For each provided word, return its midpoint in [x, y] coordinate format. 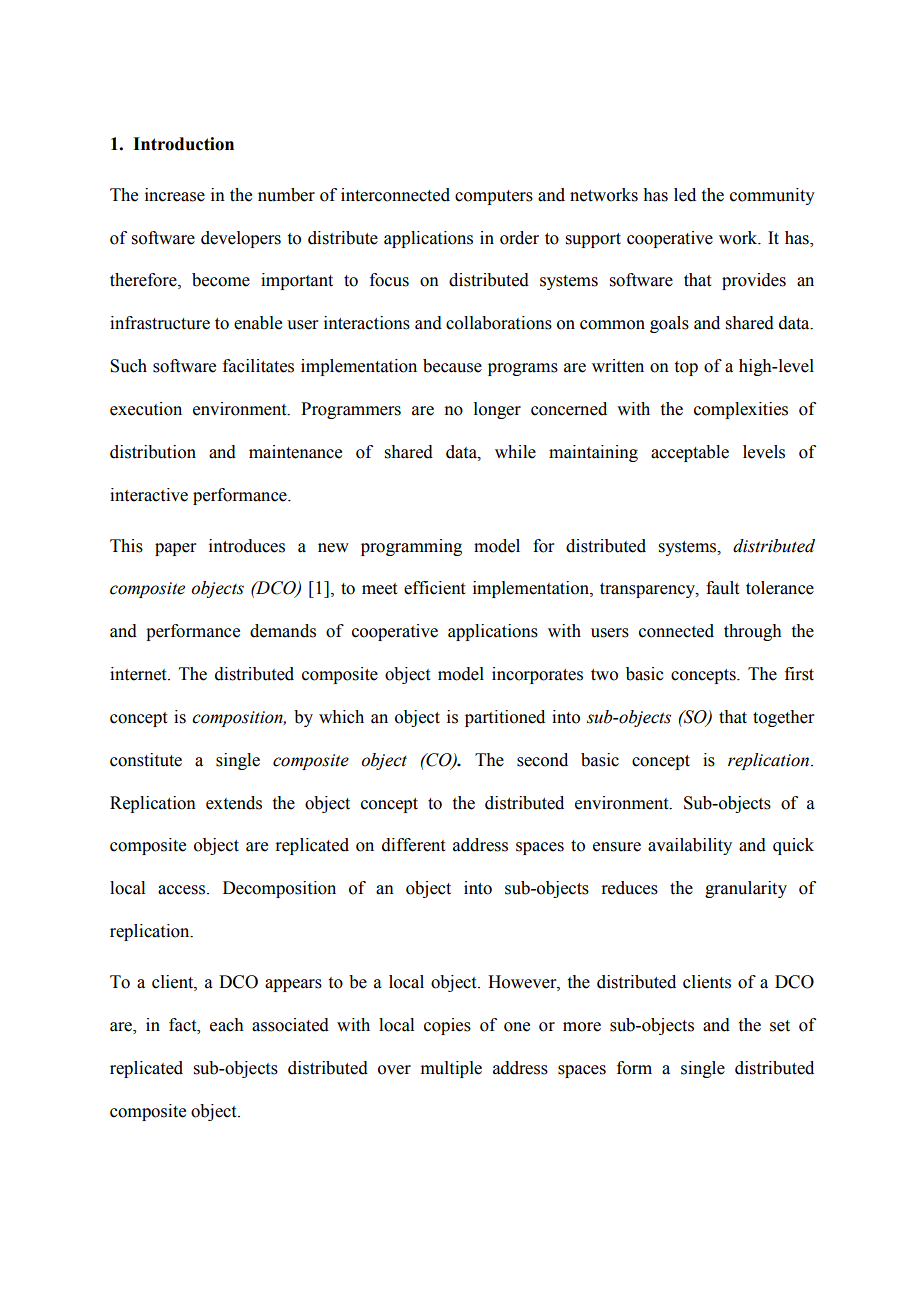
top [686, 368]
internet [139, 674]
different [413, 845]
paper [176, 549]
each [227, 1025]
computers [494, 197]
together [784, 718]
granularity [746, 889]
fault [722, 588]
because [452, 366]
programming [411, 547]
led [685, 195]
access [183, 890]
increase [175, 195]
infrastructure [160, 323]
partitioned [505, 718]
